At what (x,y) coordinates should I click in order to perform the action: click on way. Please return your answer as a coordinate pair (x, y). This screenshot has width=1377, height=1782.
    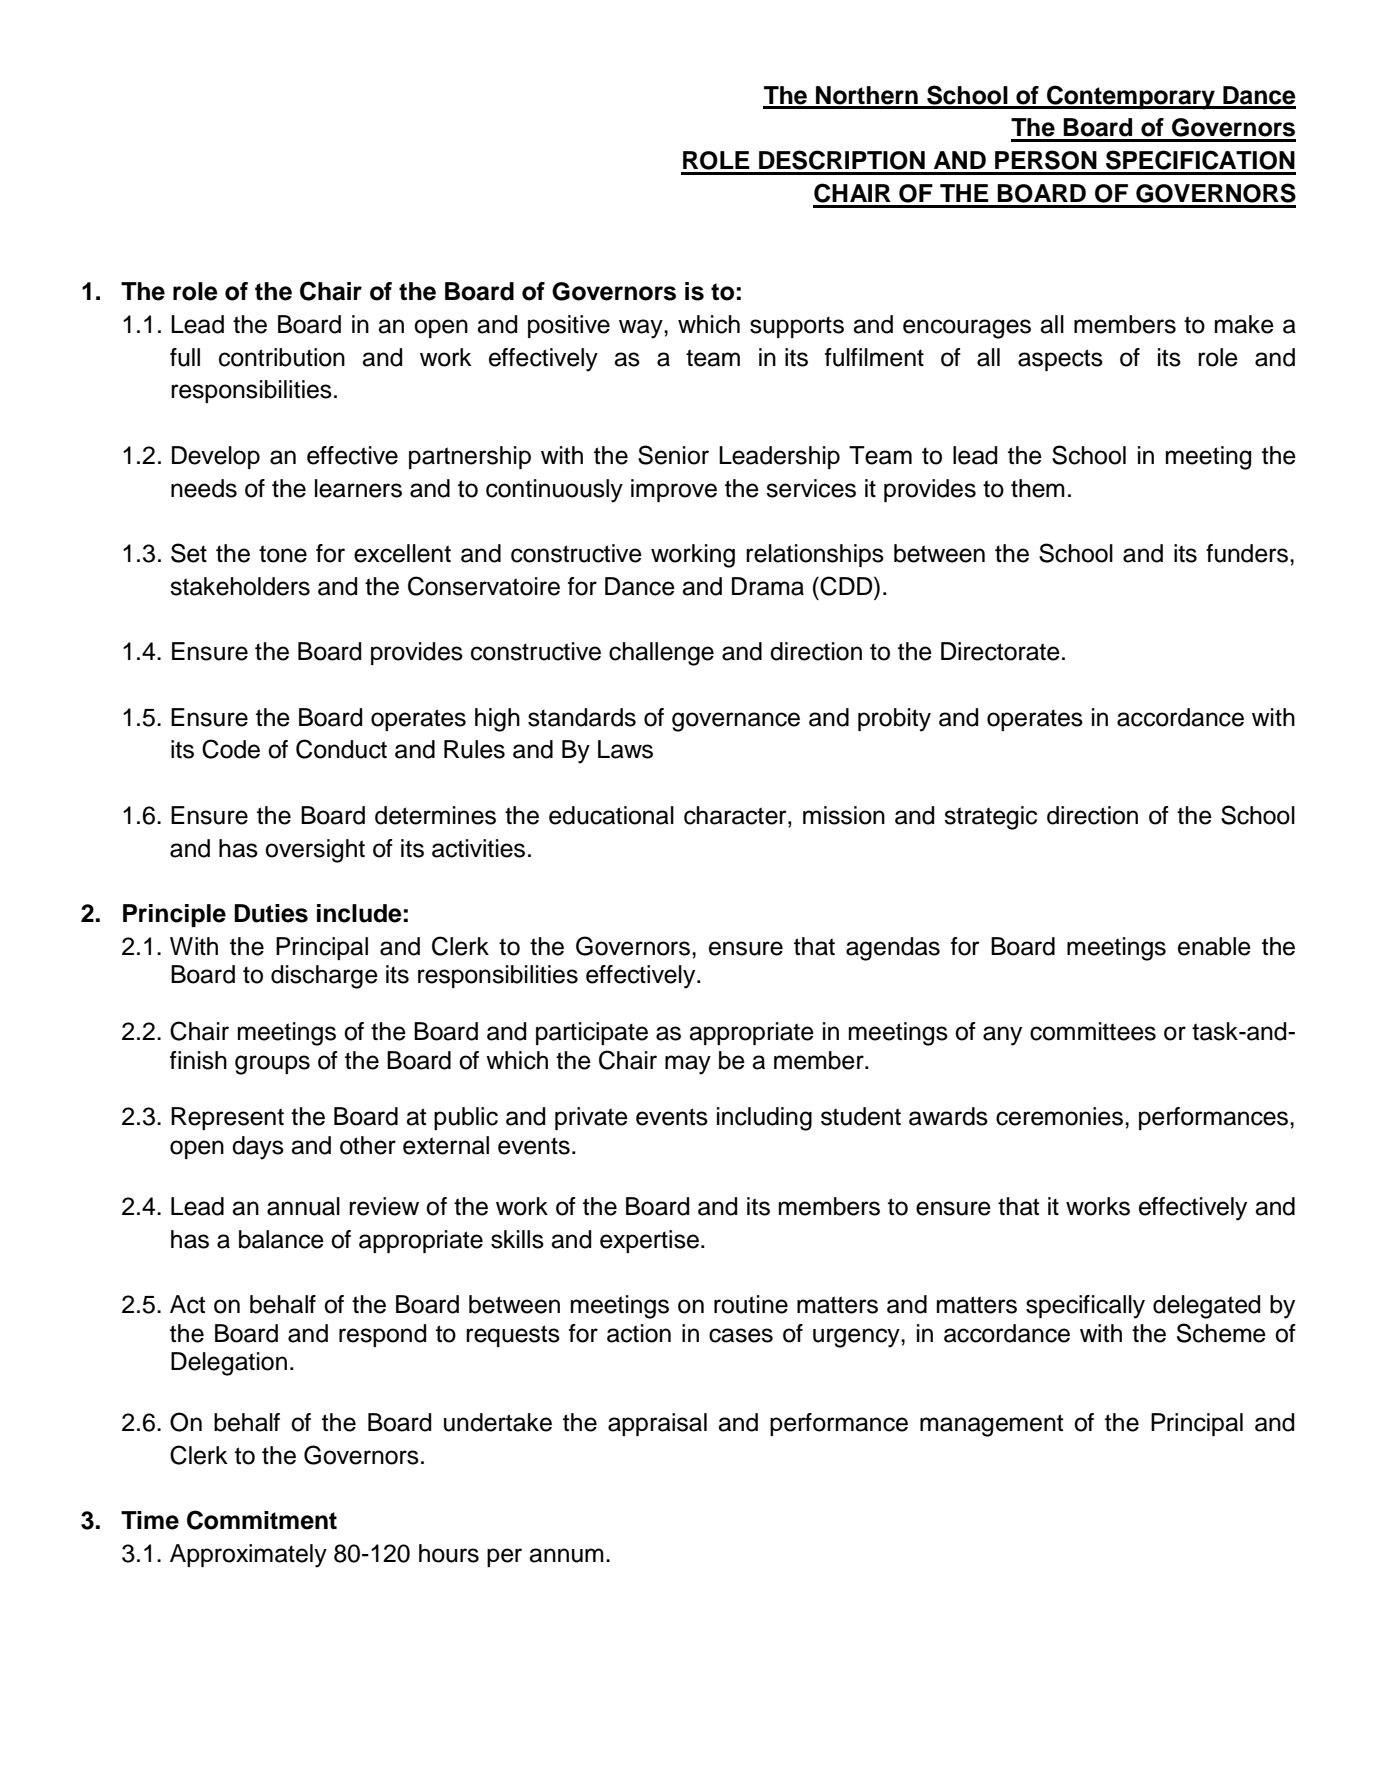
    Looking at the image, I should click on (642, 329).
